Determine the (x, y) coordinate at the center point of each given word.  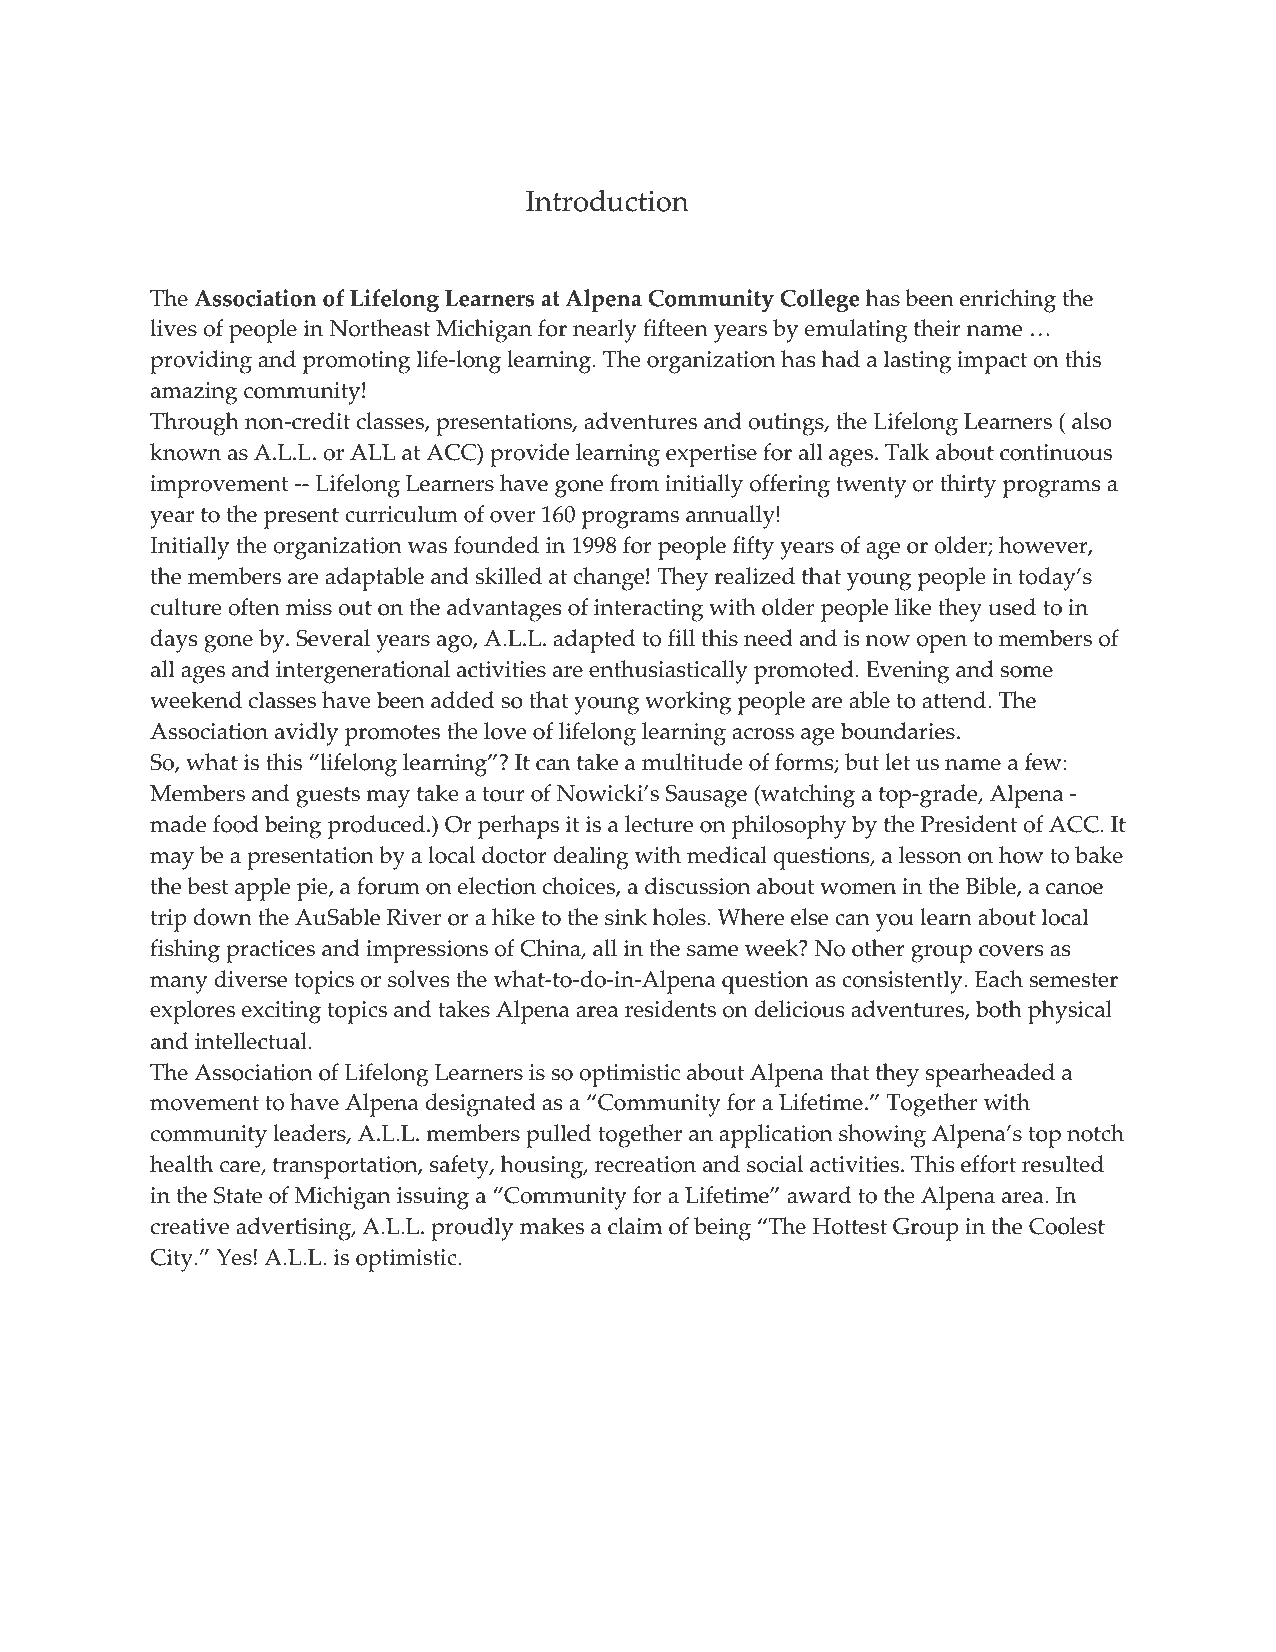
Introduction (607, 201)
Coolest (1067, 1226)
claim (635, 1226)
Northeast (380, 328)
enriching (1008, 301)
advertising (294, 1229)
